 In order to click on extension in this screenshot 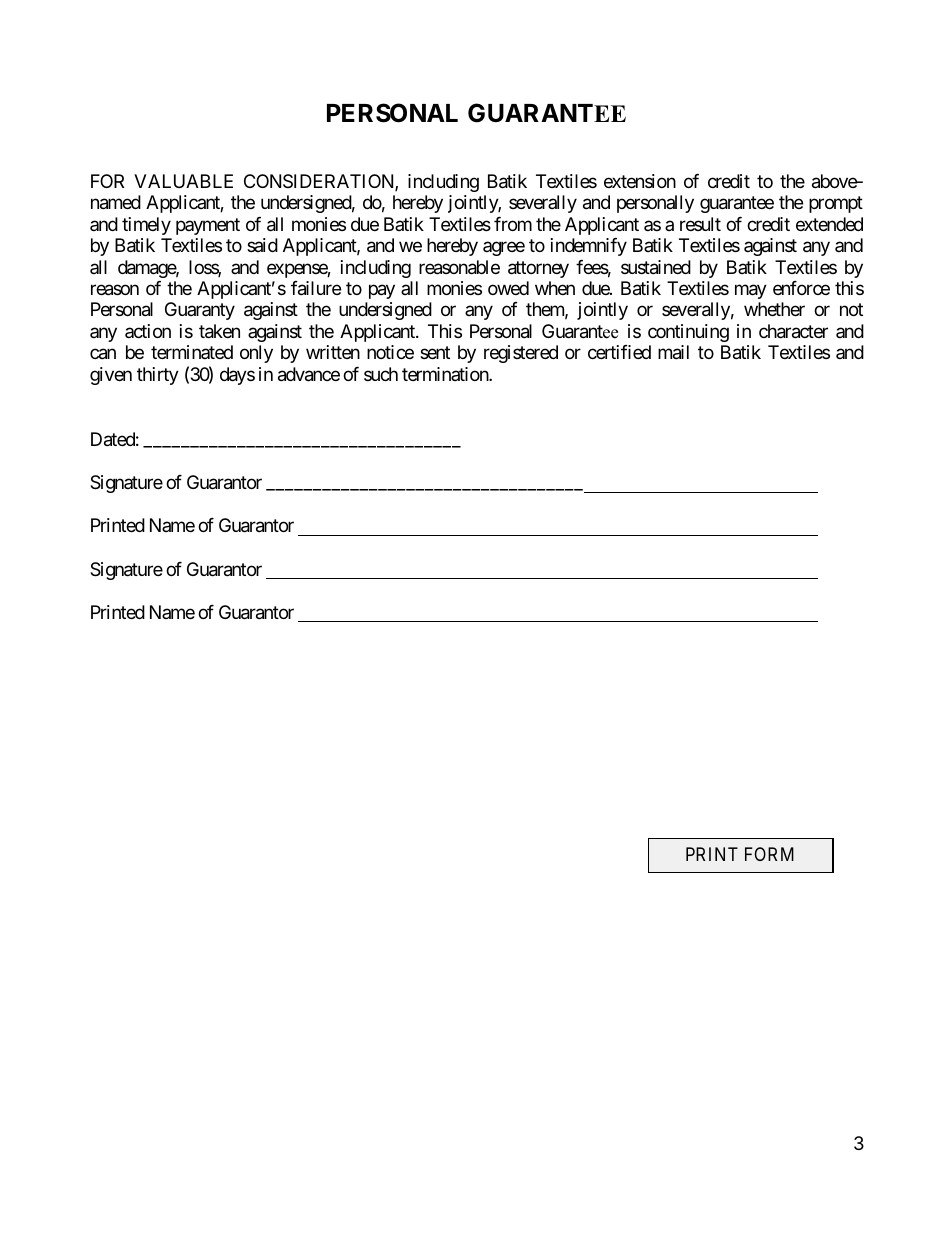, I will do `click(640, 181)`.
